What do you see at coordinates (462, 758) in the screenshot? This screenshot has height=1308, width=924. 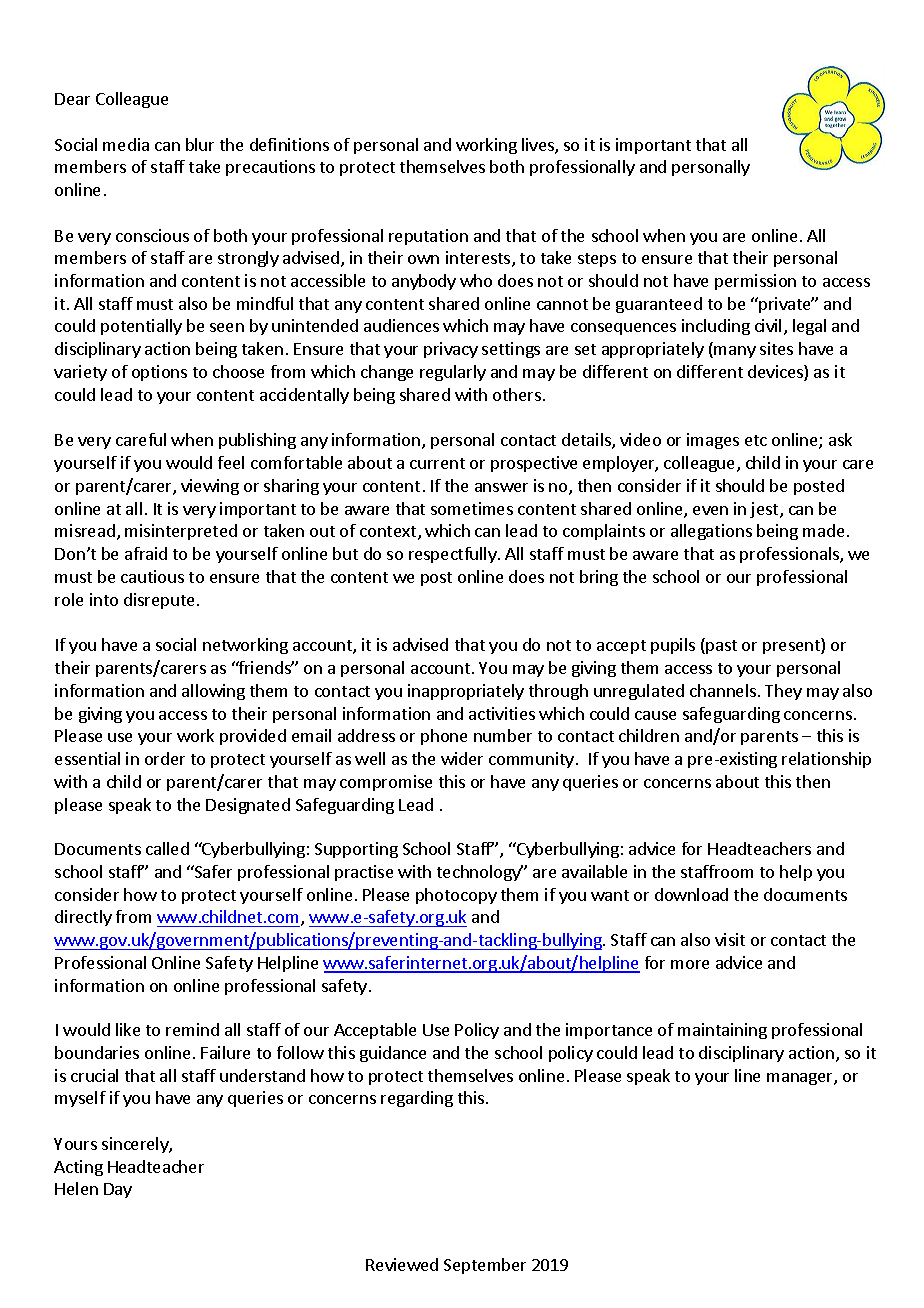 I see `wider` at bounding box center [462, 758].
